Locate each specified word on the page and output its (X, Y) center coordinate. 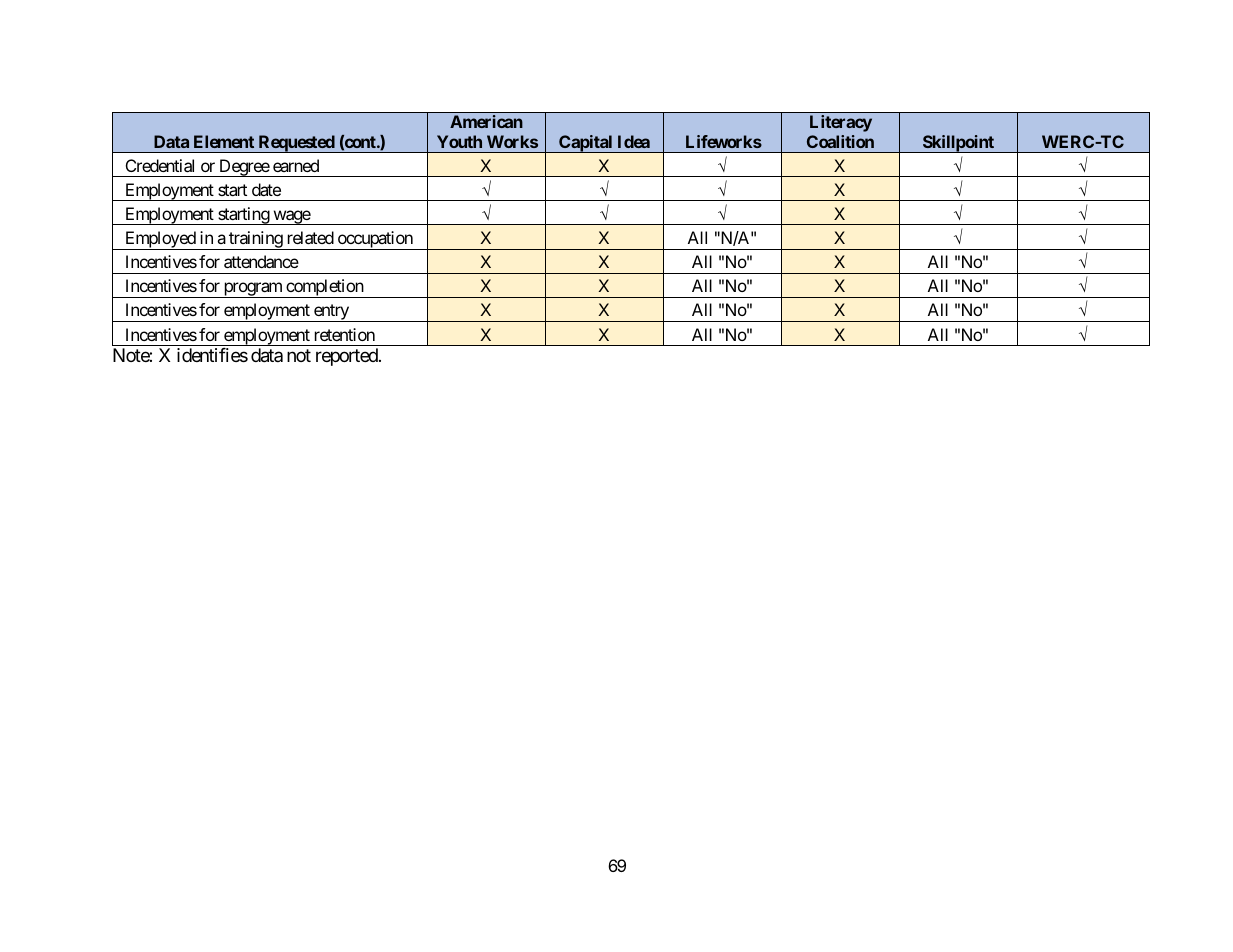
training (255, 240)
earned (296, 165)
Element (224, 141)
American (486, 121)
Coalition (840, 141)
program (252, 290)
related (311, 237)
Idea (634, 141)
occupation (375, 240)
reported (348, 357)
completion (324, 288)
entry (331, 313)
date (266, 189)
